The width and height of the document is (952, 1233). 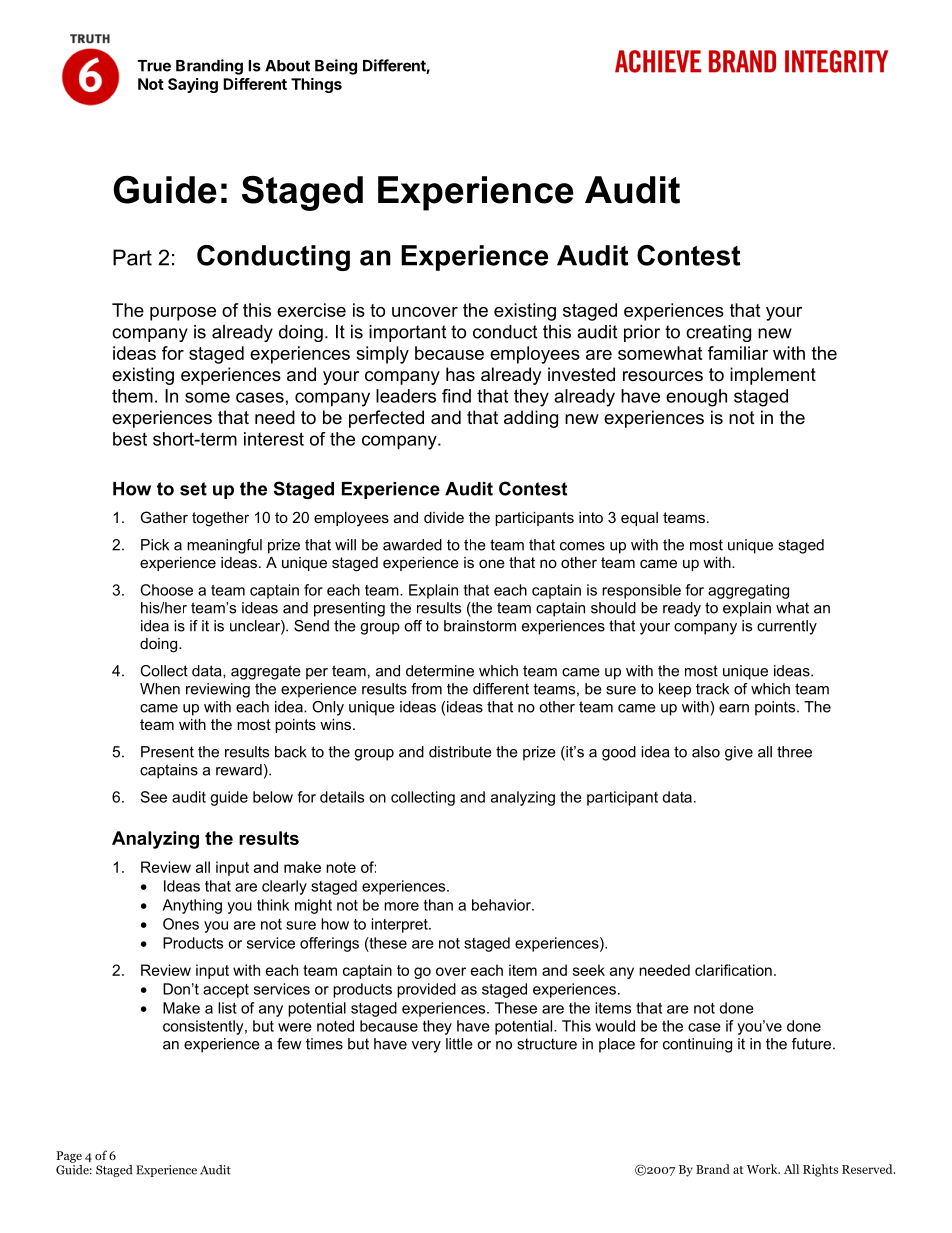 I want to click on little, so click(x=459, y=1044).
